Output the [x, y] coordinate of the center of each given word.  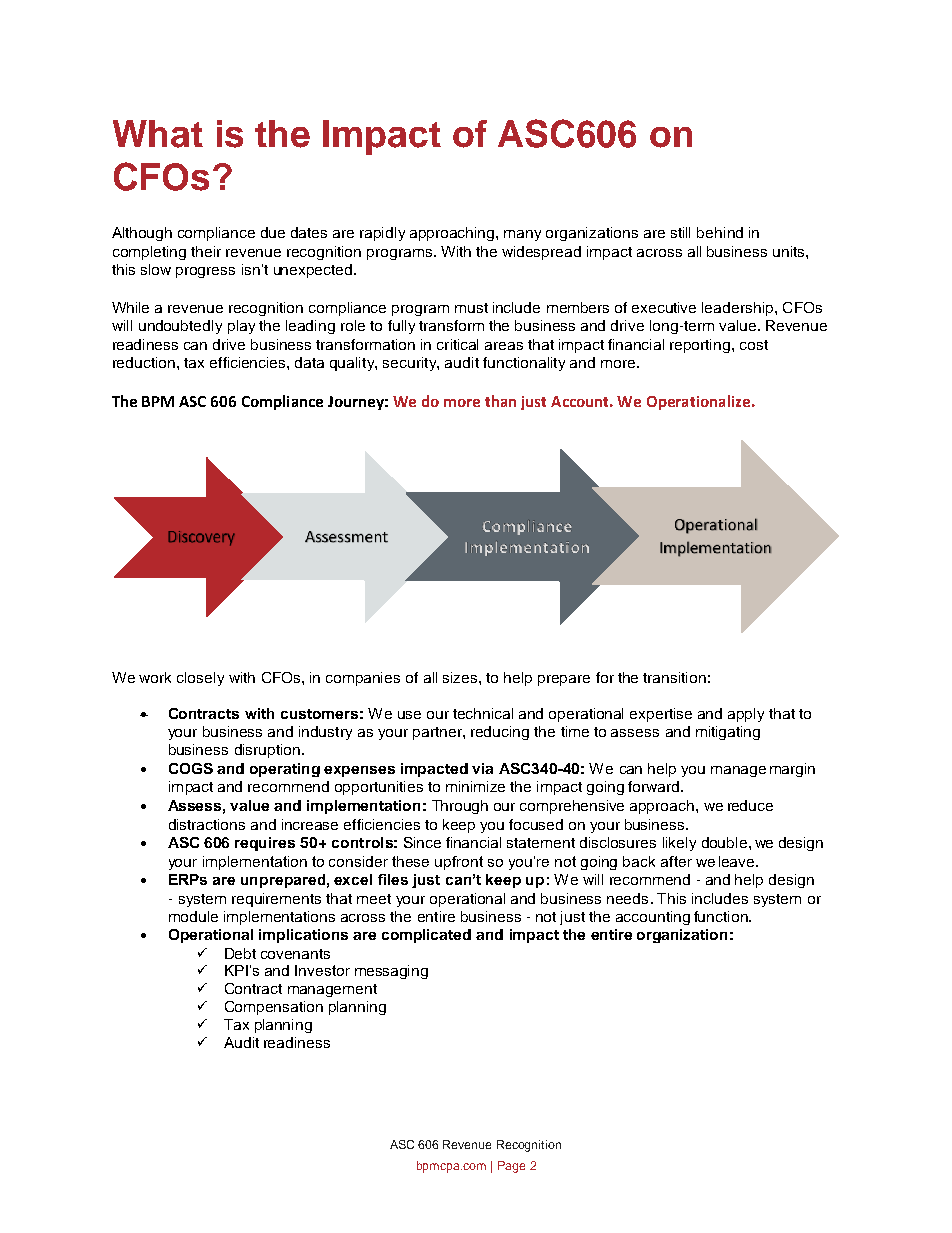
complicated [426, 936]
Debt [240, 953]
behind [720, 232]
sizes [461, 677]
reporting [701, 346]
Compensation [274, 1008]
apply [746, 715]
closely [200, 679]
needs [627, 898]
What [158, 134]
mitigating [728, 733]
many [522, 235]
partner [438, 733]
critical [457, 344]
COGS [191, 768]
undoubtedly [180, 327]
